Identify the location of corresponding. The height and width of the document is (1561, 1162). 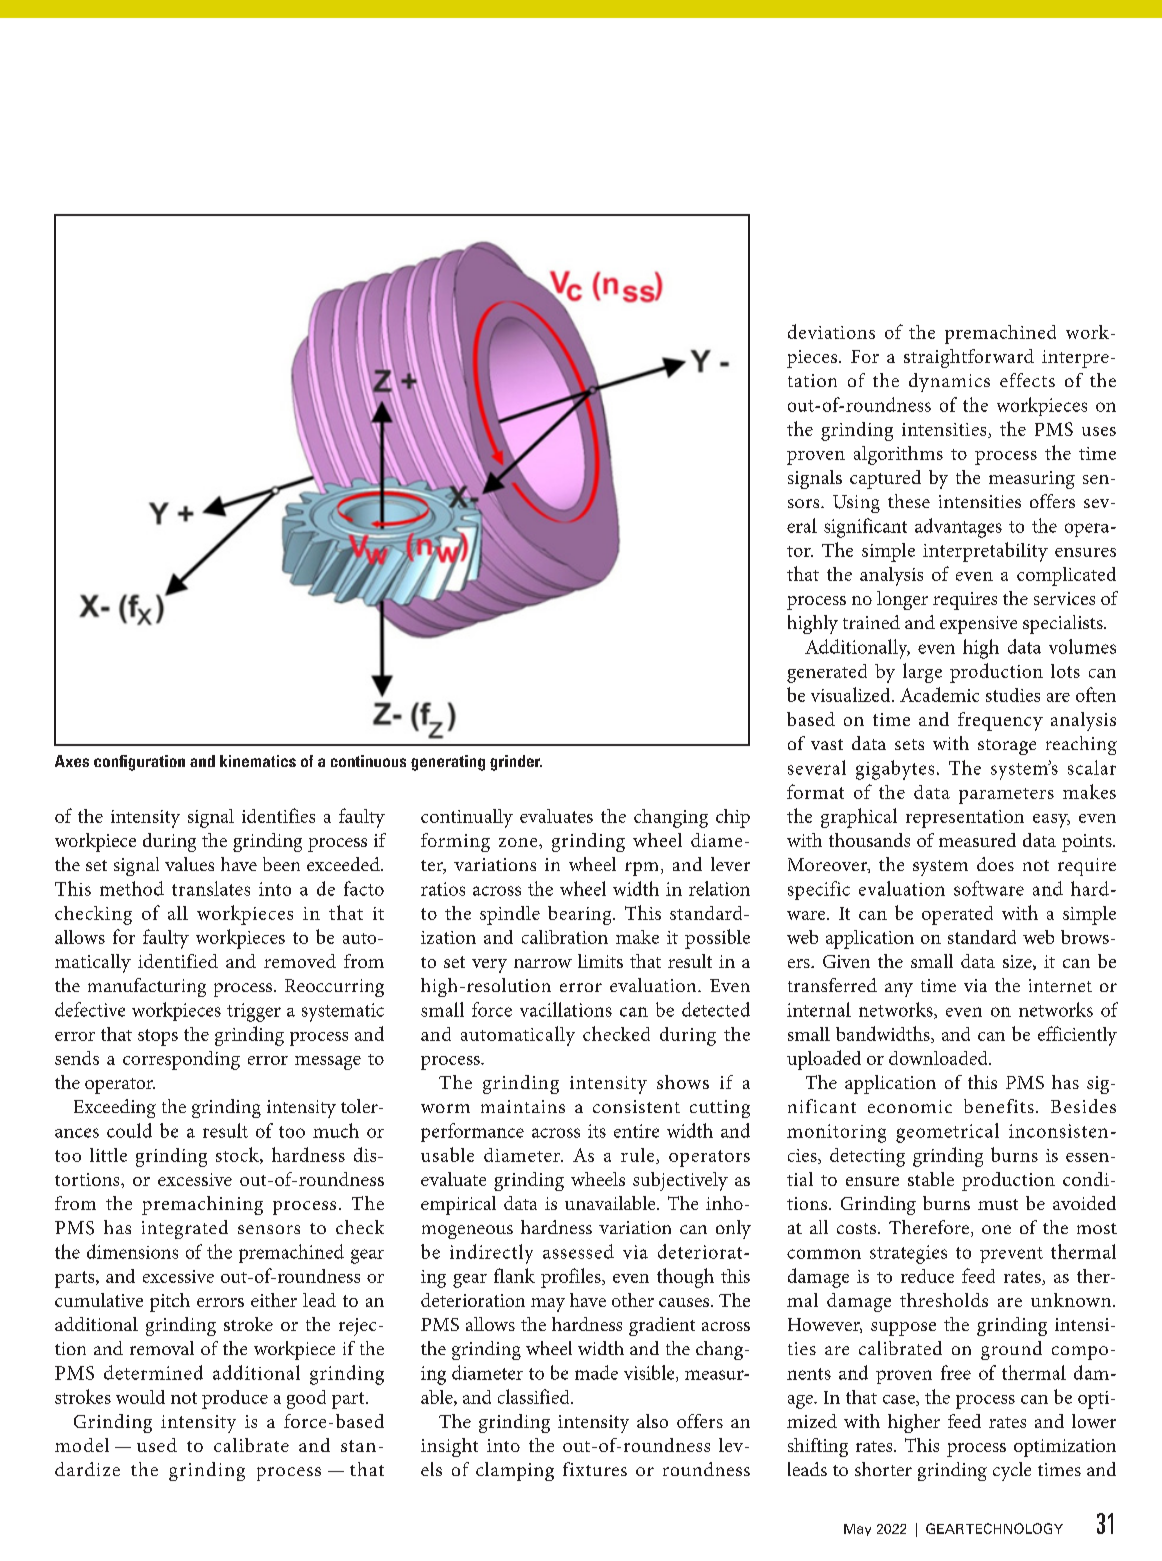
(181, 1060).
